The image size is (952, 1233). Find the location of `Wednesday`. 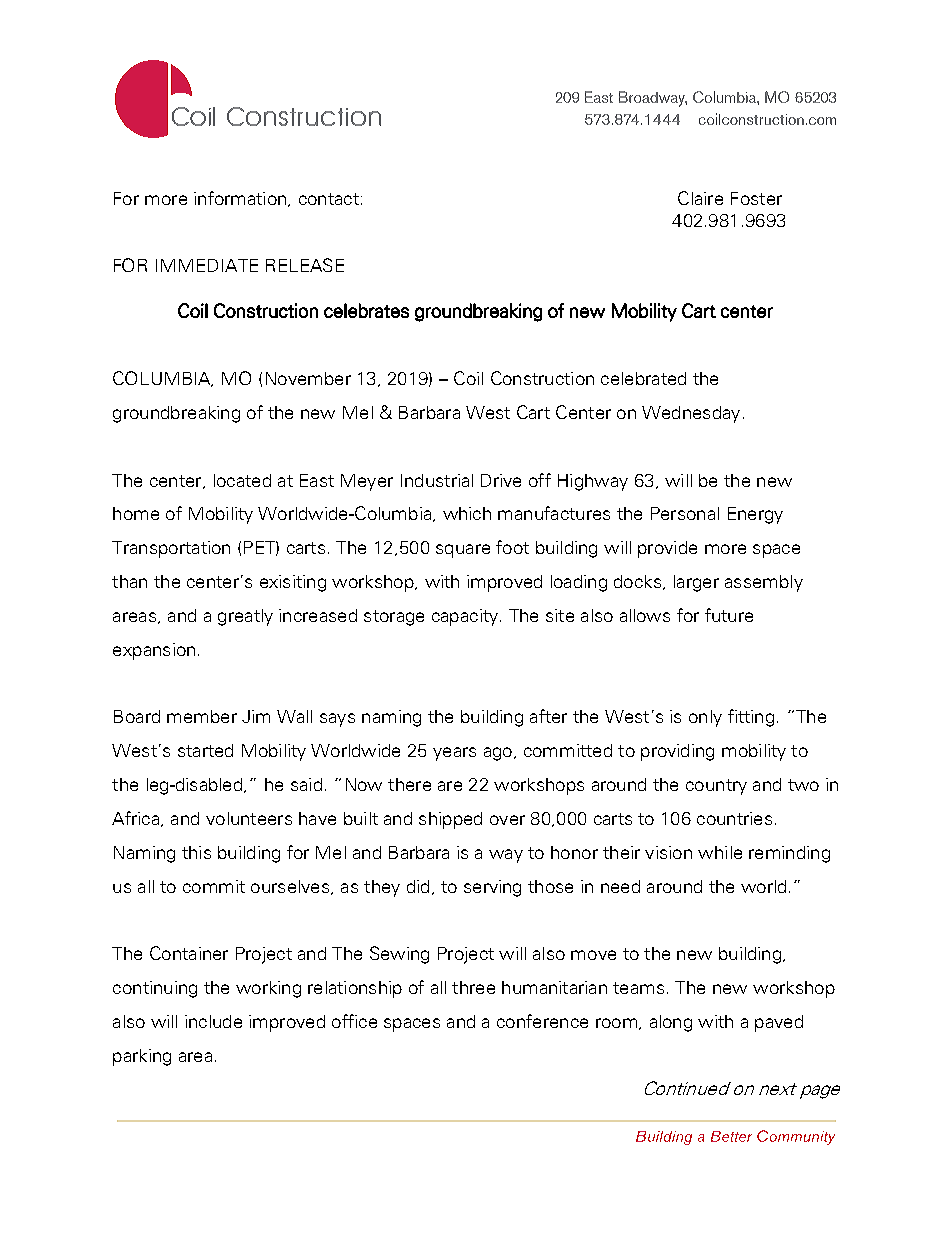

Wednesday is located at coordinates (691, 414).
